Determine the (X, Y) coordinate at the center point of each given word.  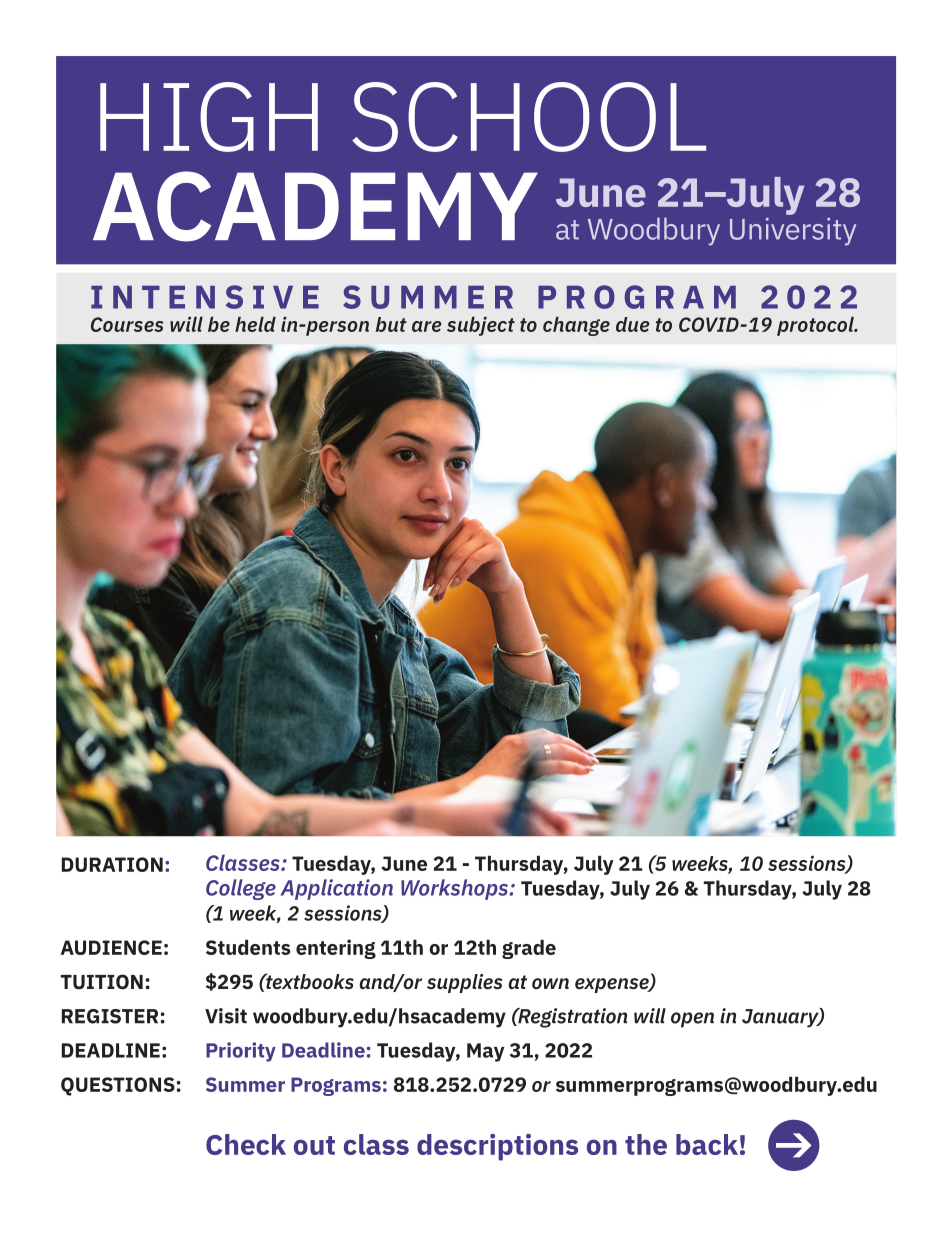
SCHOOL (529, 117)
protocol (816, 326)
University (793, 232)
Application (337, 889)
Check (246, 1144)
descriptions (497, 1147)
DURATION (112, 864)
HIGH (209, 117)
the (646, 1144)
